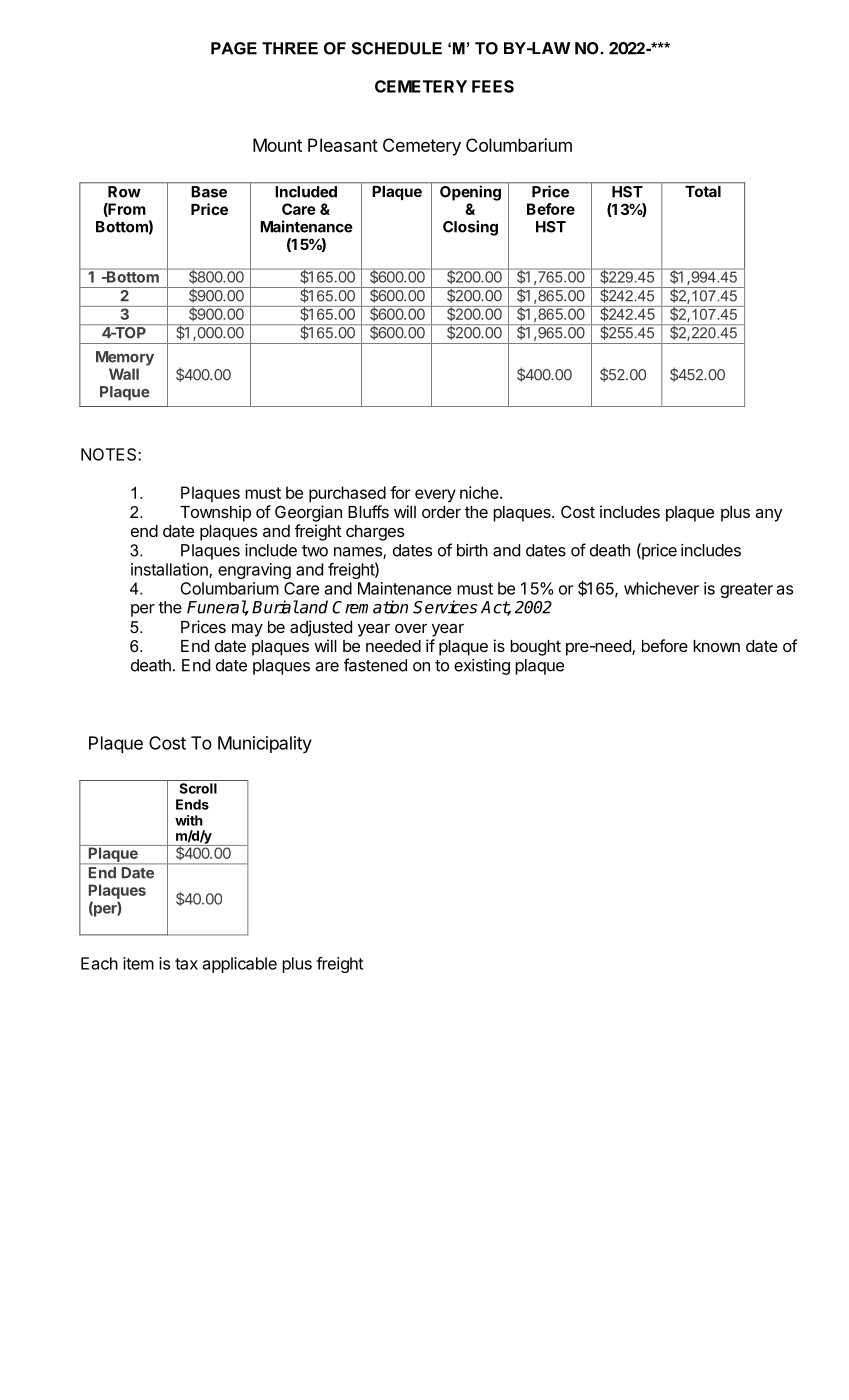  What do you see at coordinates (186, 964) in the image?
I see `tax` at bounding box center [186, 964].
